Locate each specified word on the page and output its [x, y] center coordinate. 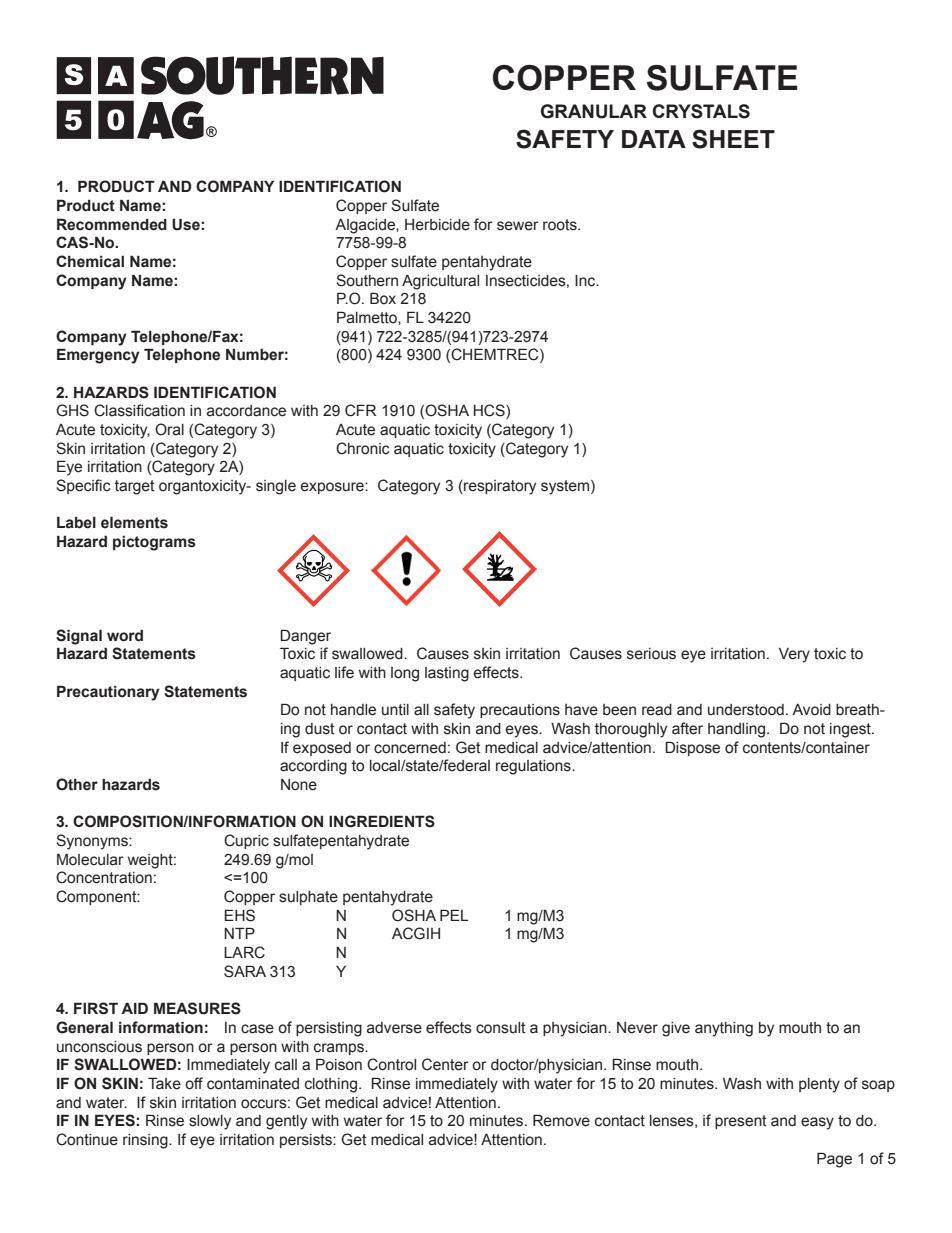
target [135, 487]
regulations [534, 767]
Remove [561, 1120]
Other [77, 784]
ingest [851, 730]
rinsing [146, 1141]
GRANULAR [594, 111]
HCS [490, 411]
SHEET [733, 139]
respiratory [499, 487]
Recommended [112, 224]
